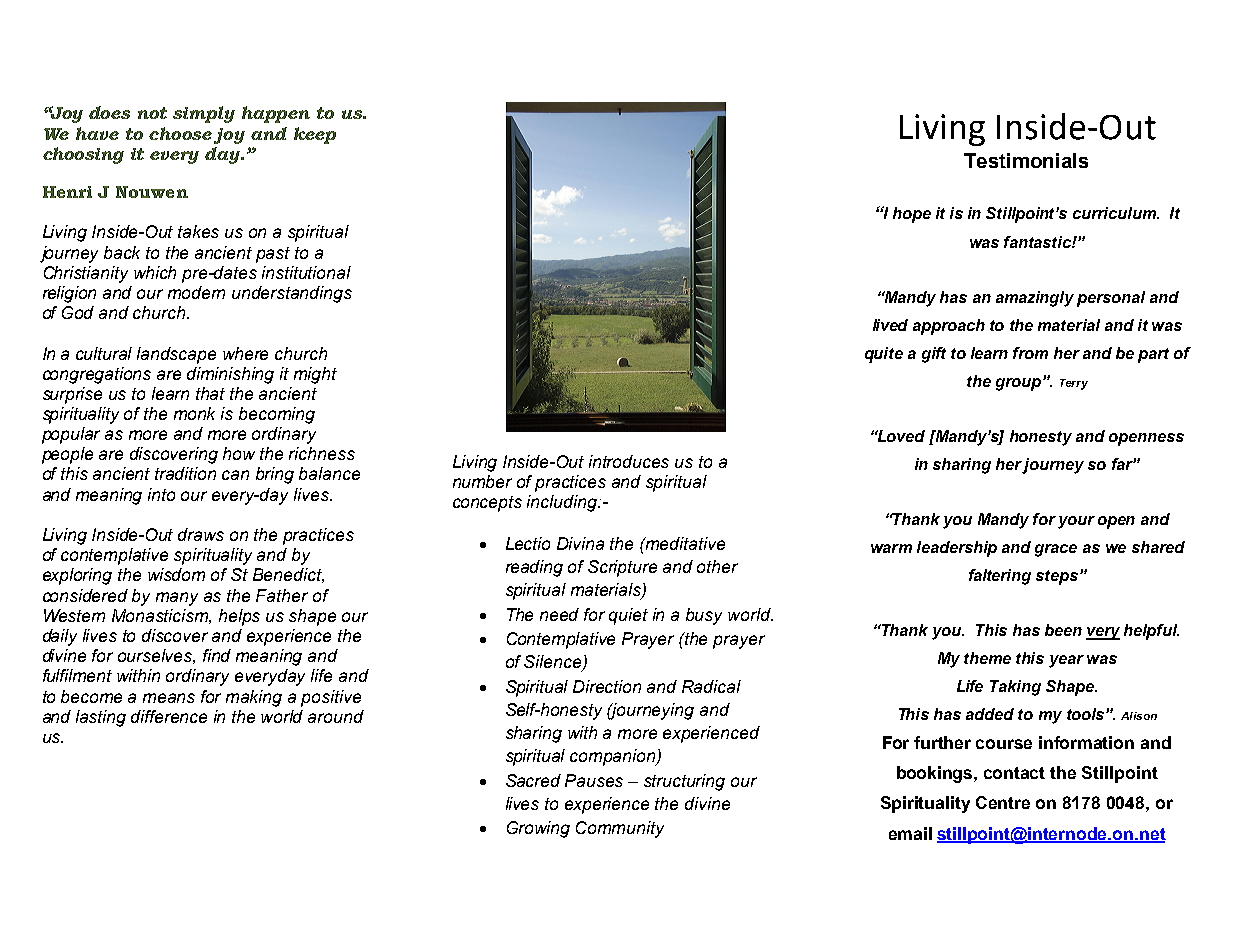  What do you see at coordinates (180, 133) in the screenshot?
I see `choose` at bounding box center [180, 133].
